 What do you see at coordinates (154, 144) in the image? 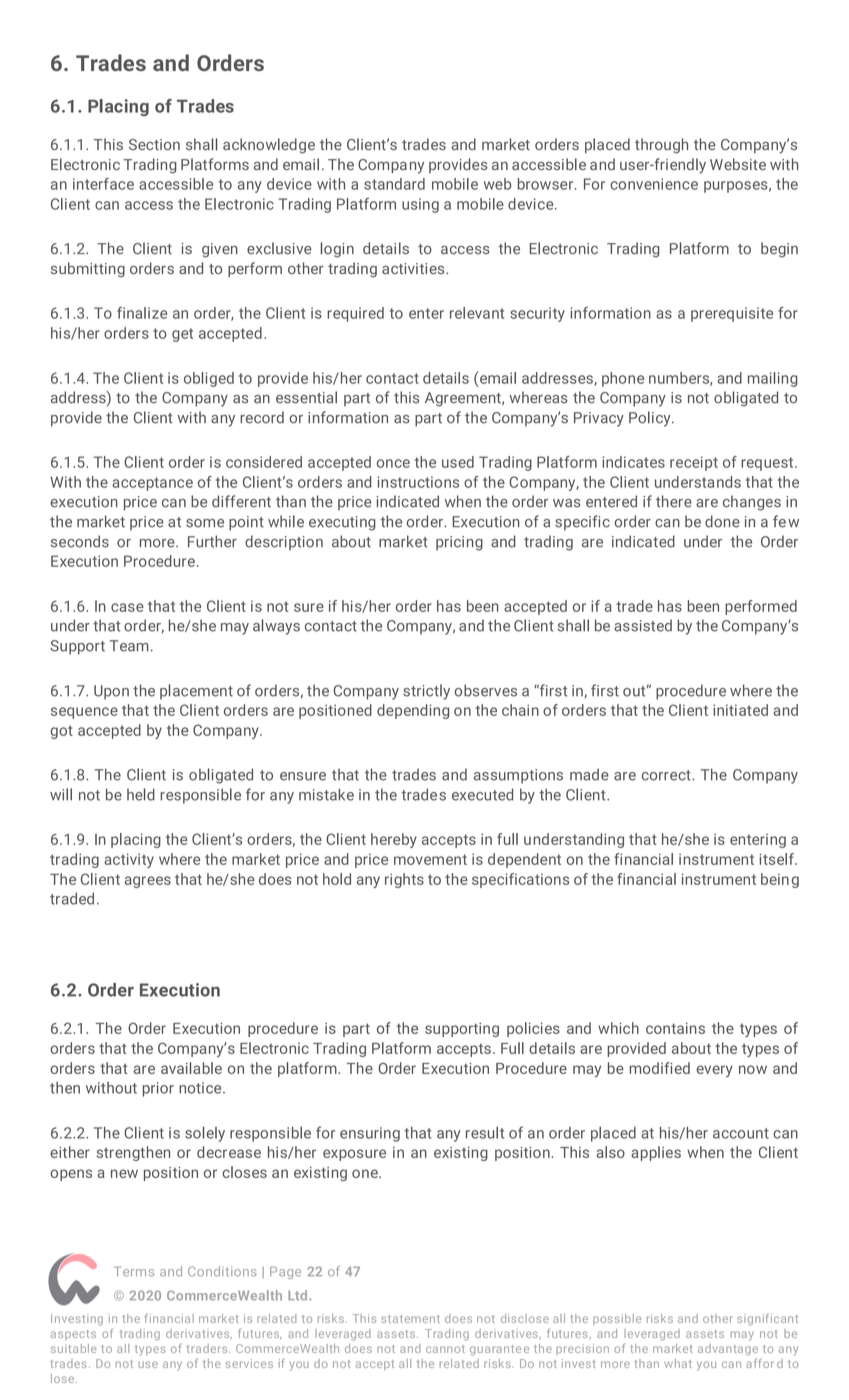
I see `Section` at bounding box center [154, 144].
